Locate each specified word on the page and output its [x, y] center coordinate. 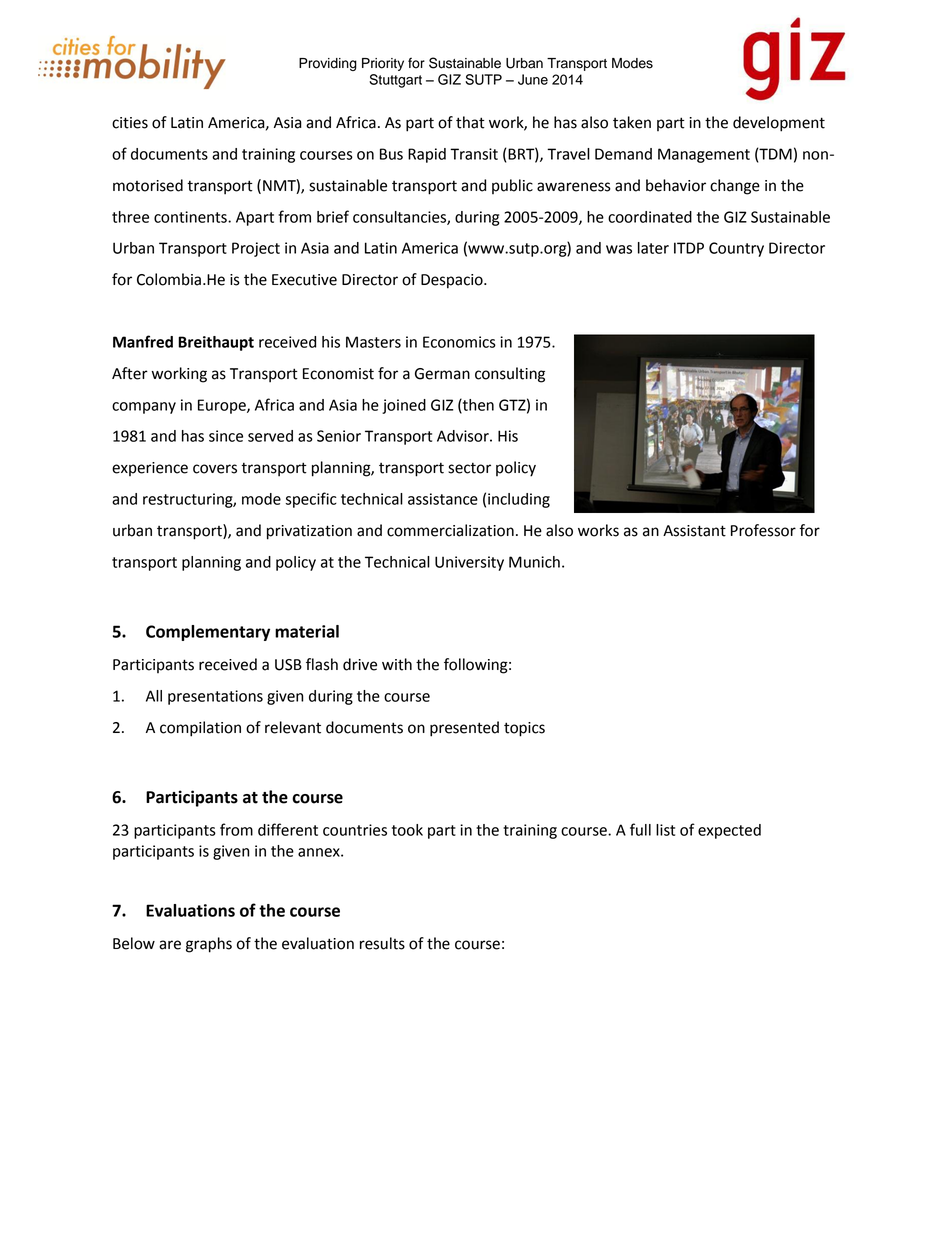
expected [729, 831]
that [470, 122]
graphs [209, 945]
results [382, 943]
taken [632, 122]
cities [130, 123]
